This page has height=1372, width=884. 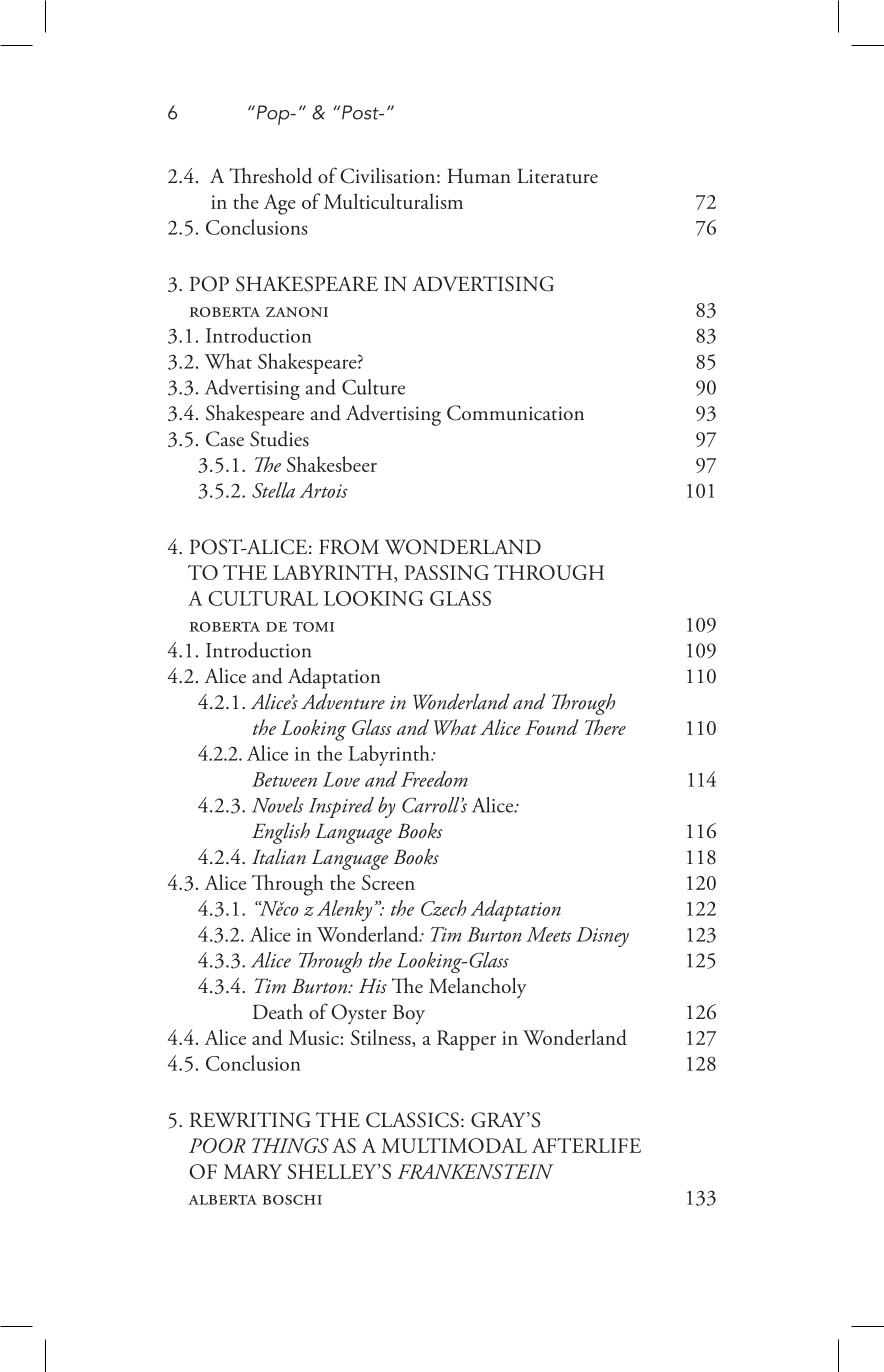 What do you see at coordinates (253, 1171) in the page?
I see `MARY` at bounding box center [253, 1171].
